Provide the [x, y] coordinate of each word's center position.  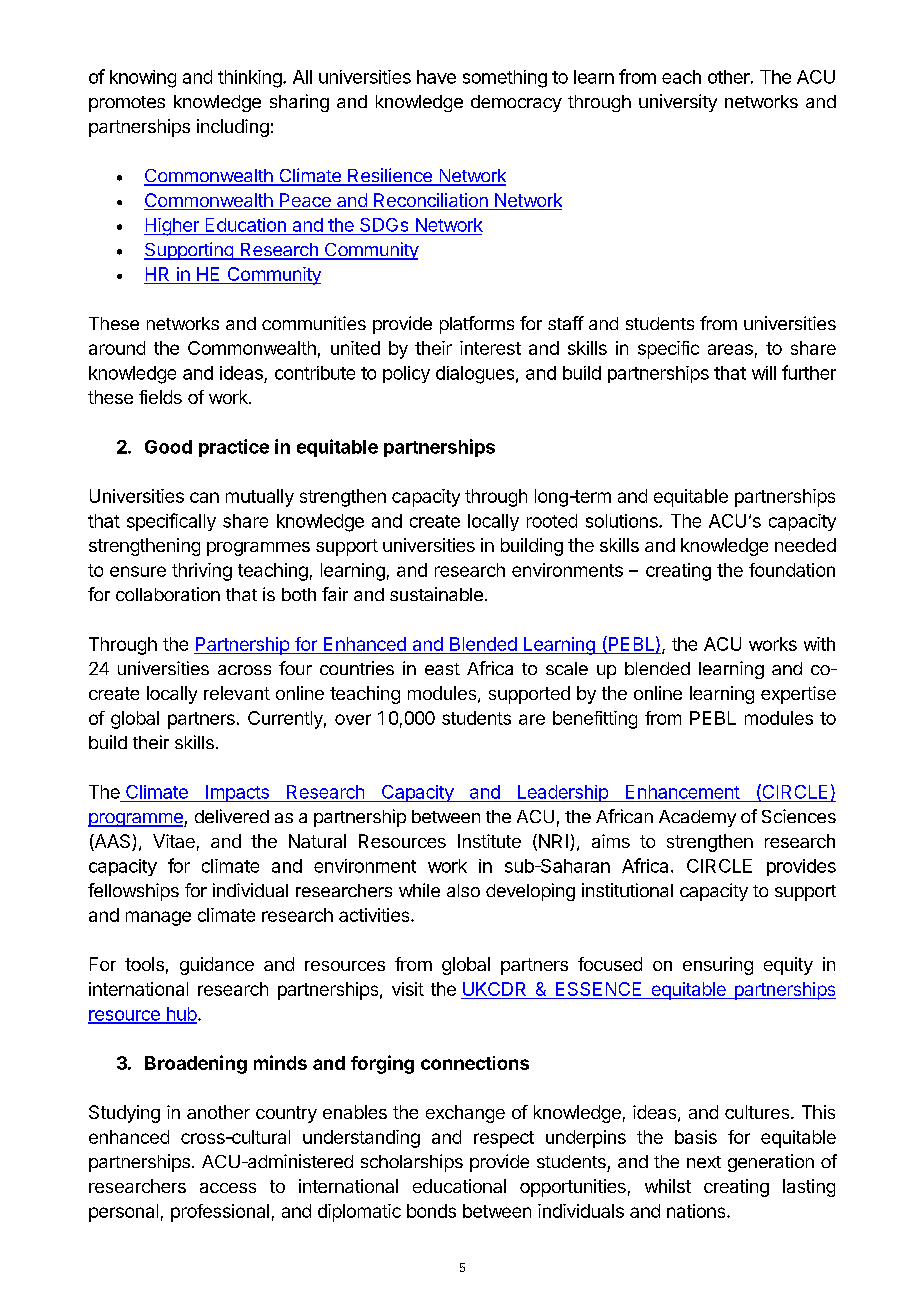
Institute [489, 841]
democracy [516, 103]
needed [805, 545]
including [233, 128]
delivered [232, 816]
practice [234, 448]
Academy [697, 818]
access [228, 1188]
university [678, 103]
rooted [552, 521]
